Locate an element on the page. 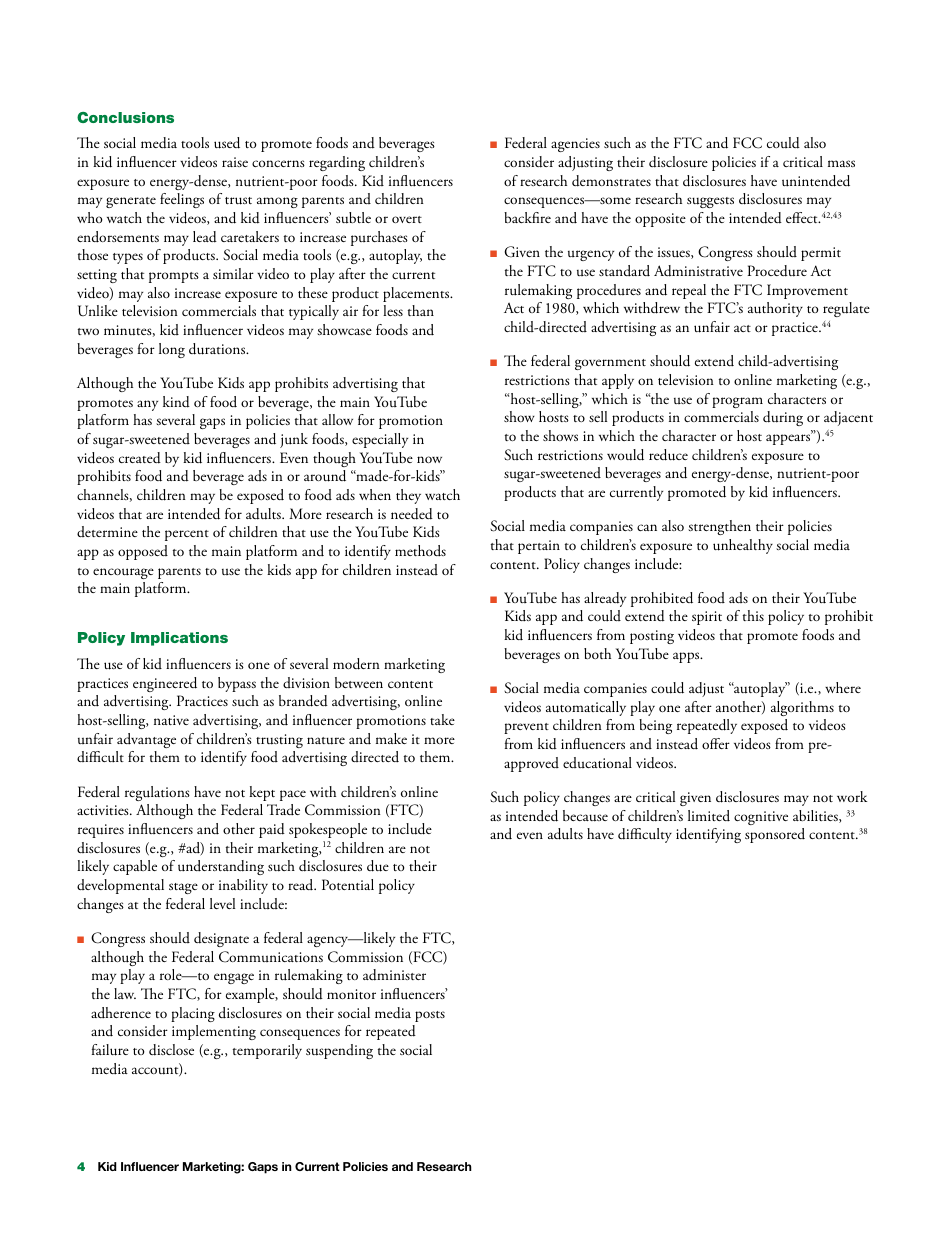 Image resolution: width=952 pixels, height=1233 pixels. regulations is located at coordinates (157, 793).
